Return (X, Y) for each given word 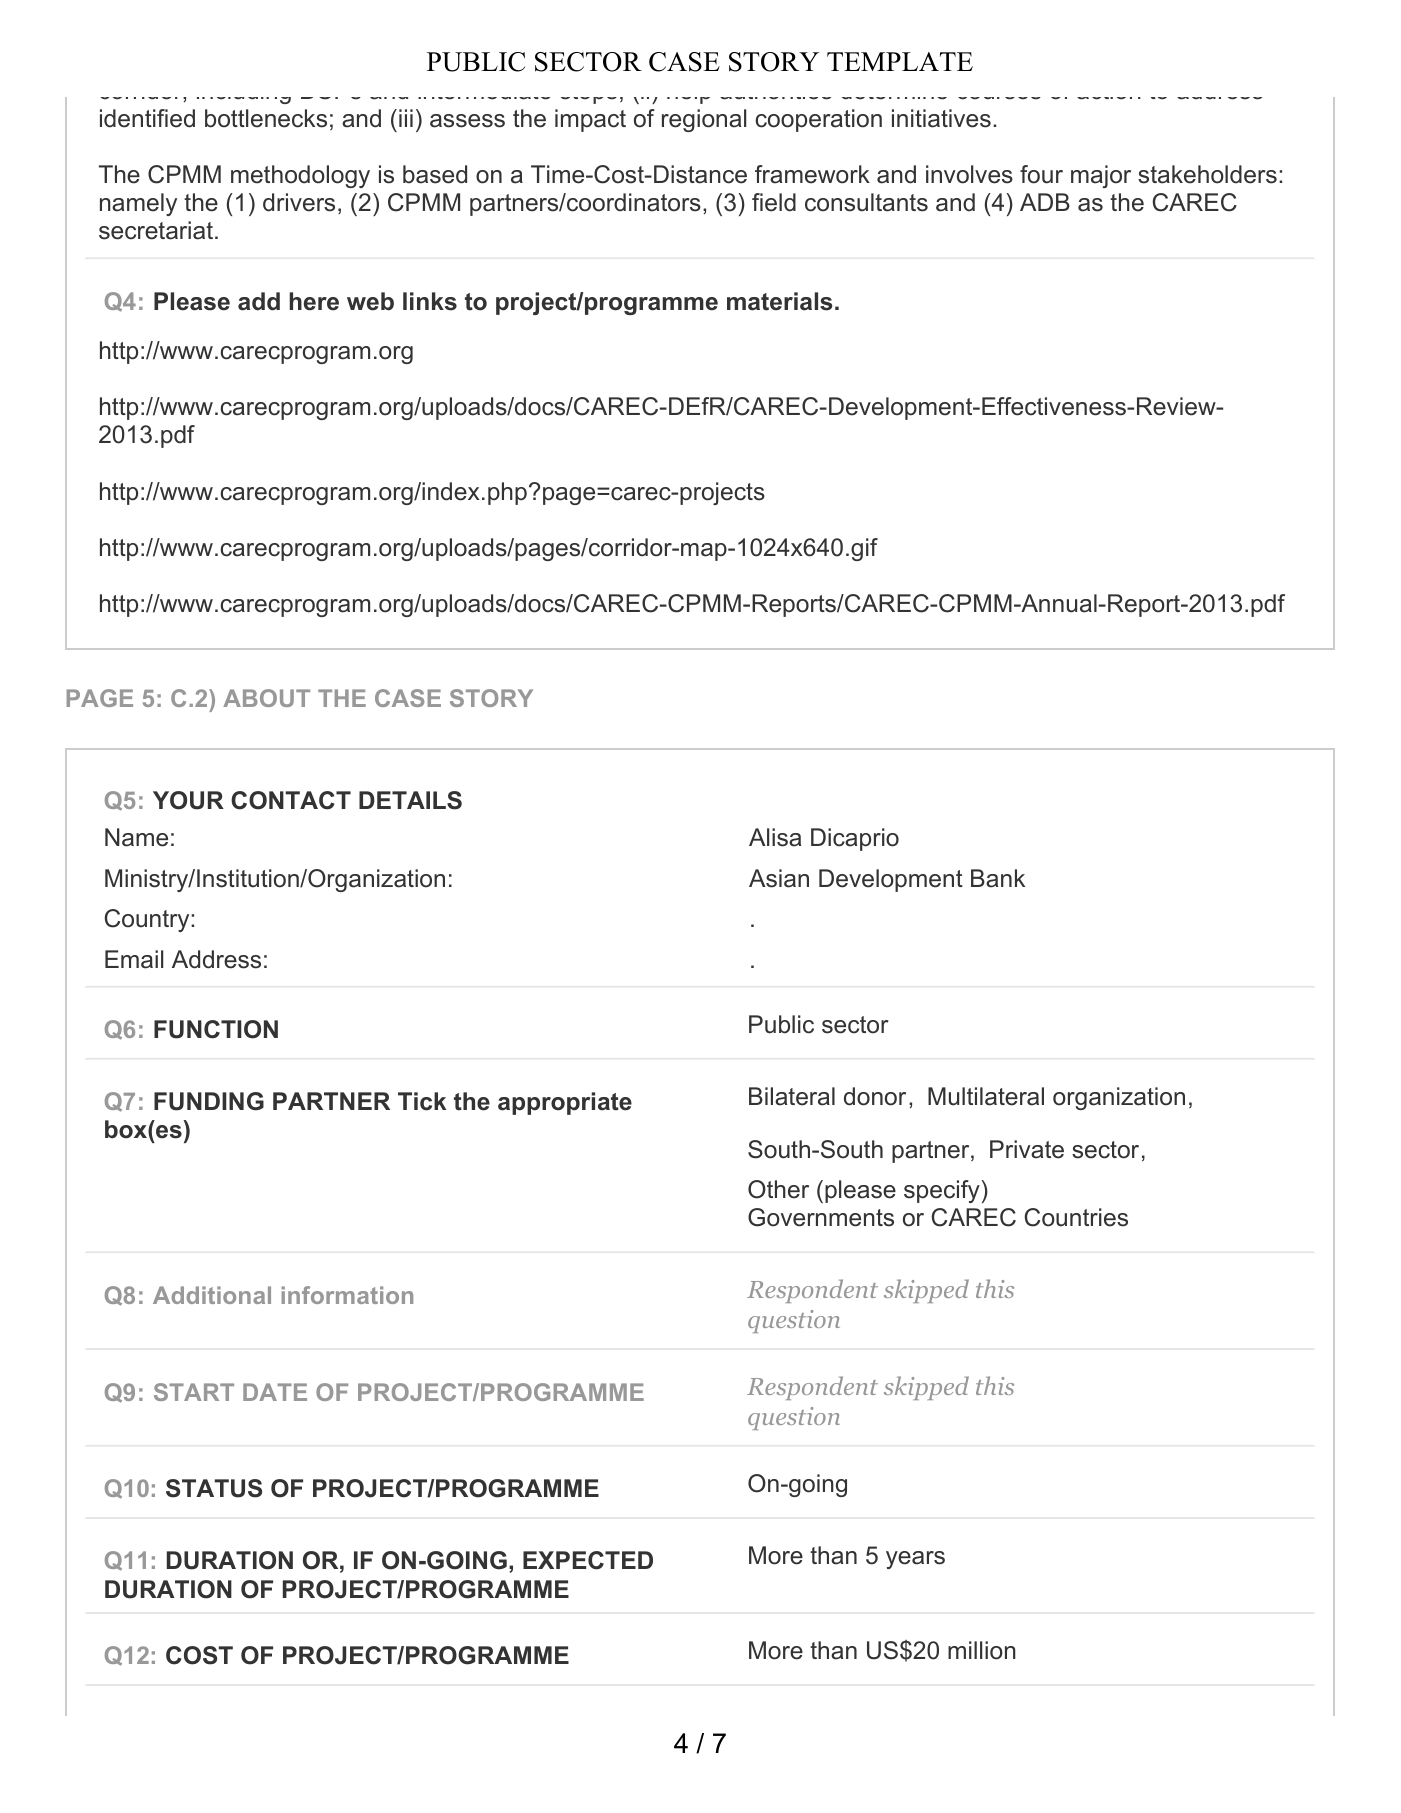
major (1101, 176)
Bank (998, 878)
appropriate (565, 1103)
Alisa (775, 837)
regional (704, 120)
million (982, 1650)
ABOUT (266, 698)
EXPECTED (588, 1560)
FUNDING (209, 1101)
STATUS (214, 1488)
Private (1027, 1149)
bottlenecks (266, 118)
